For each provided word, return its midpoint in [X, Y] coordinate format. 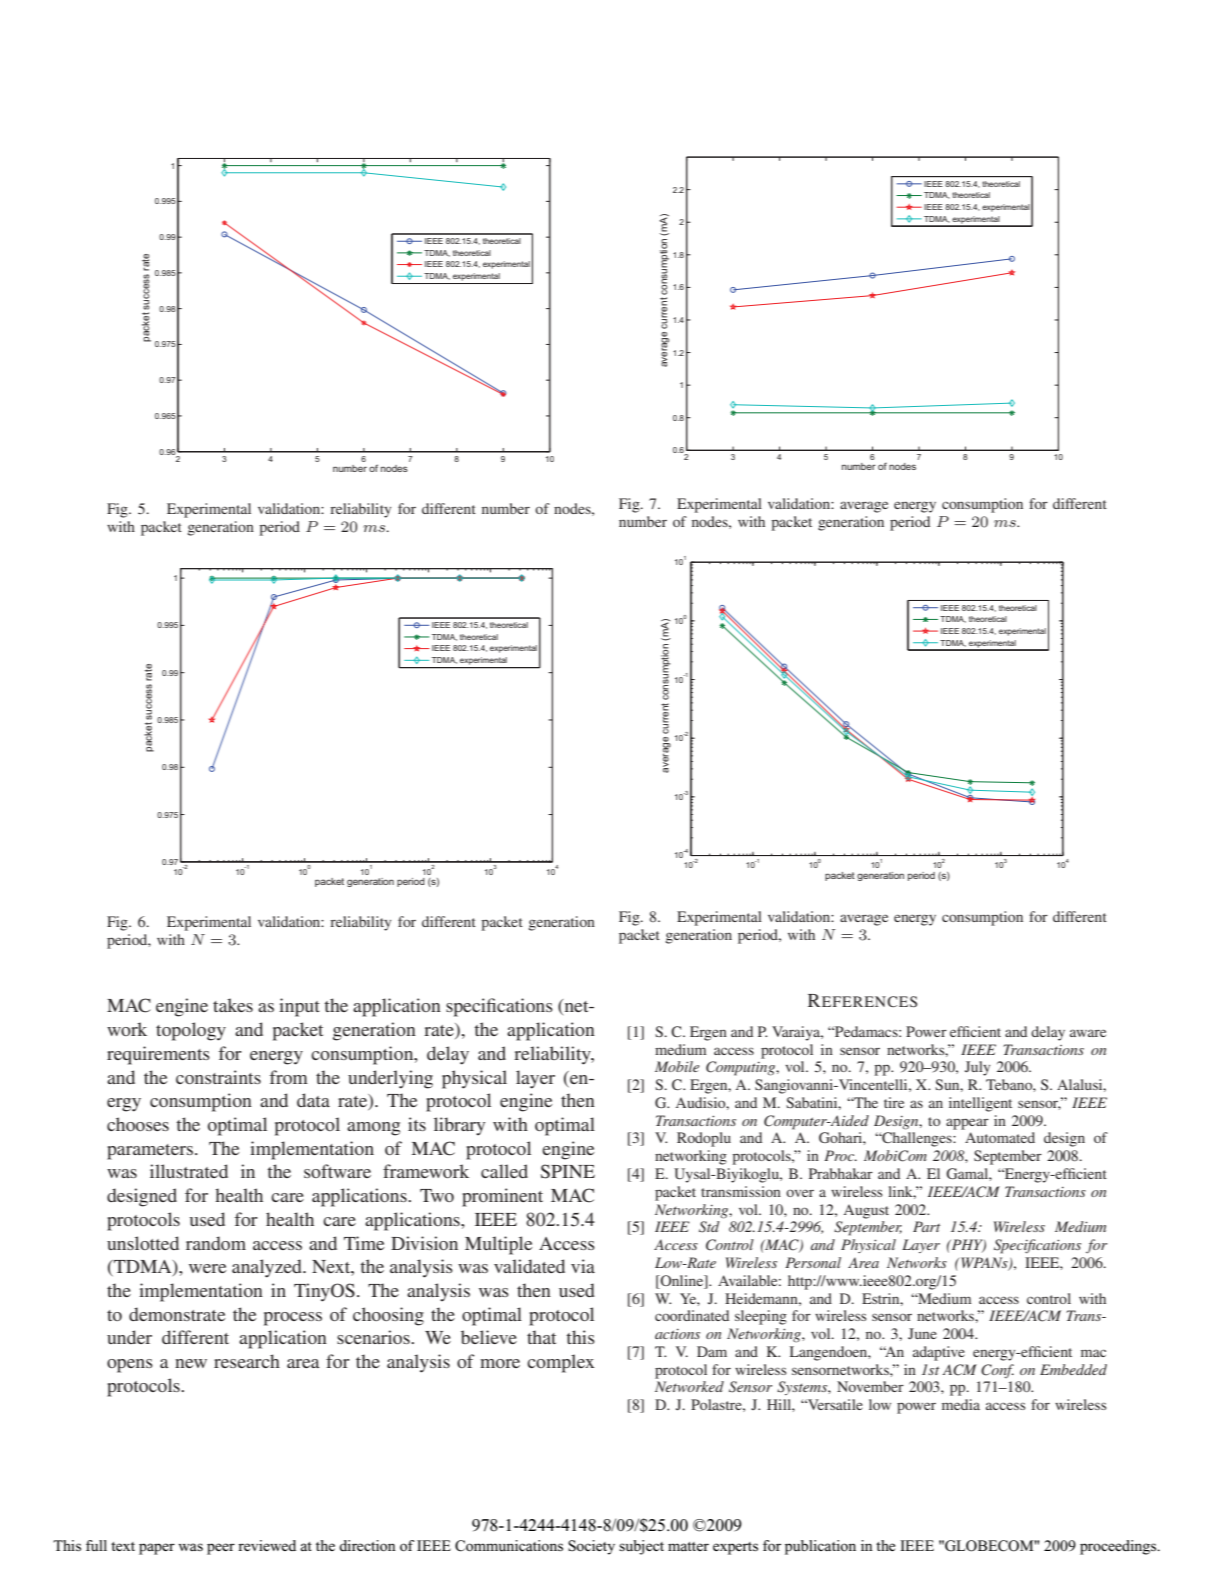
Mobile [677, 1066]
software [337, 1171]
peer [221, 1549]
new [191, 1363]
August [866, 1211]
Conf [997, 1371]
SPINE [568, 1171]
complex [560, 1363]
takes [233, 1005]
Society [591, 1547]
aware [1088, 1033]
